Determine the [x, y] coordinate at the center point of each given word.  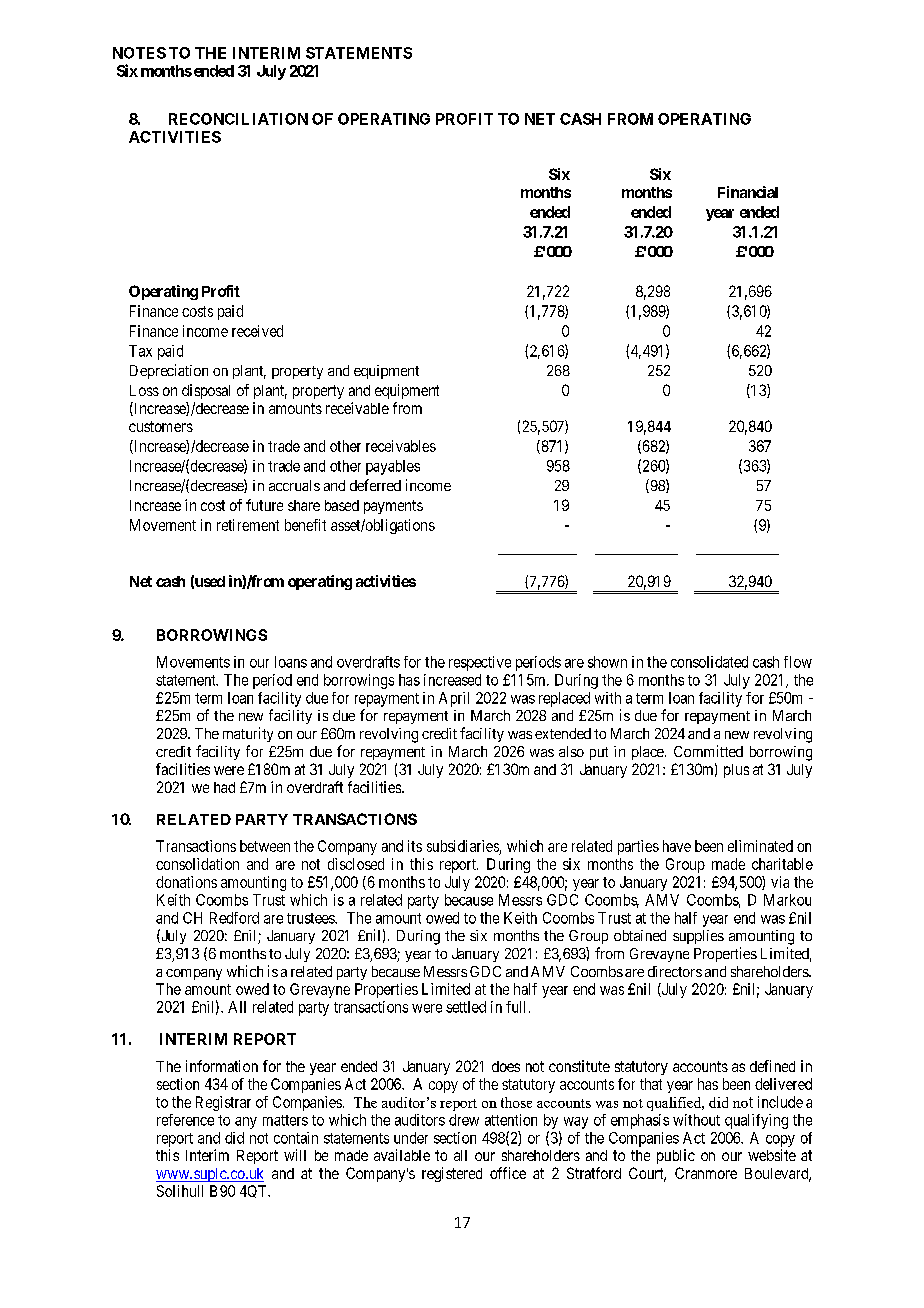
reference [185, 1120]
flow [798, 662]
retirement [248, 525]
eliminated [760, 846]
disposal [206, 391]
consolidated [709, 662]
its [415, 846]
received [257, 331]
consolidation [197, 864]
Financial [748, 192]
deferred [375, 485]
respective [480, 663]
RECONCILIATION [238, 119]
